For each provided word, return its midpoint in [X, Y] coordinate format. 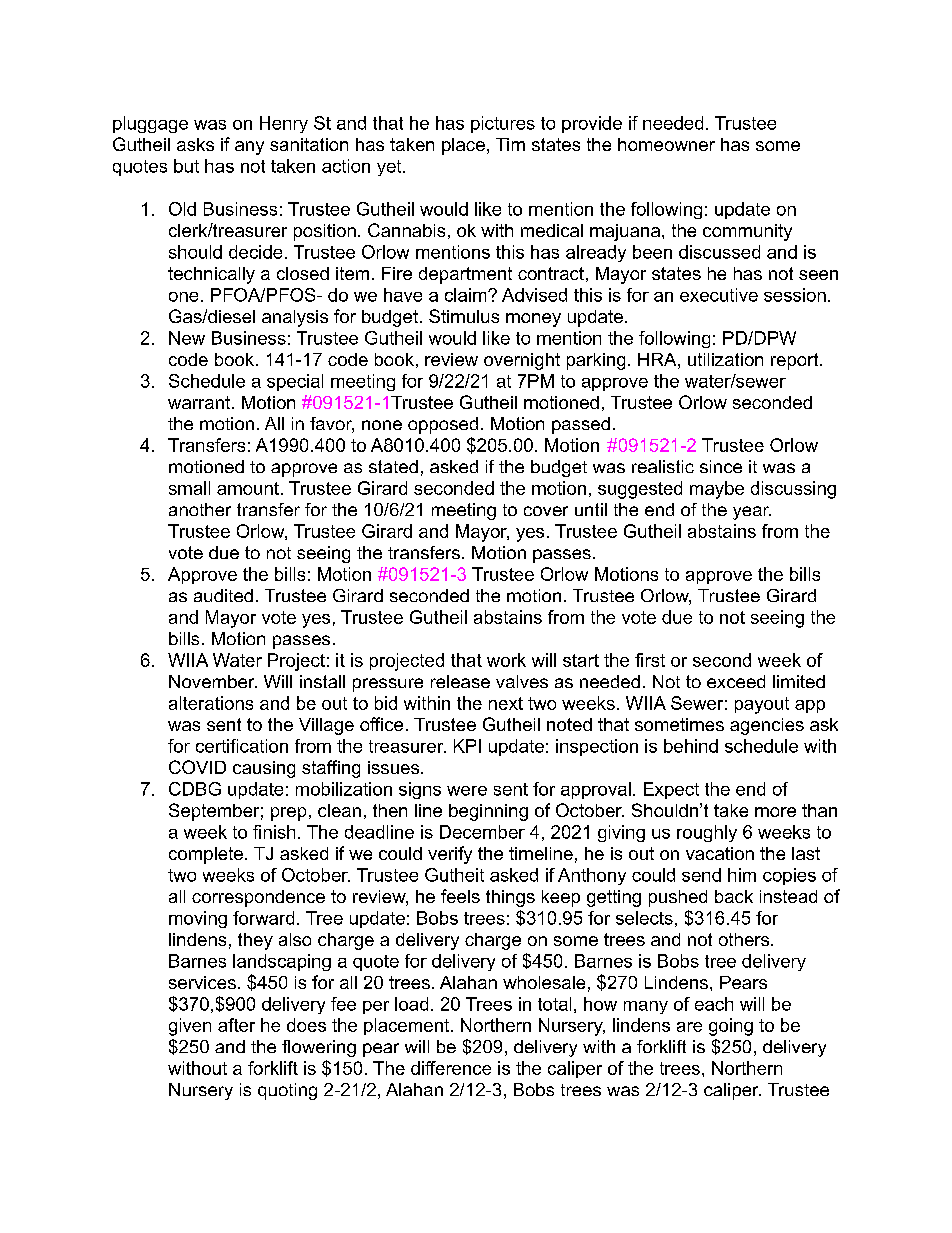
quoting [287, 1091]
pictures [503, 124]
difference [451, 1068]
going [731, 1027]
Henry [284, 124]
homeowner [666, 144]
